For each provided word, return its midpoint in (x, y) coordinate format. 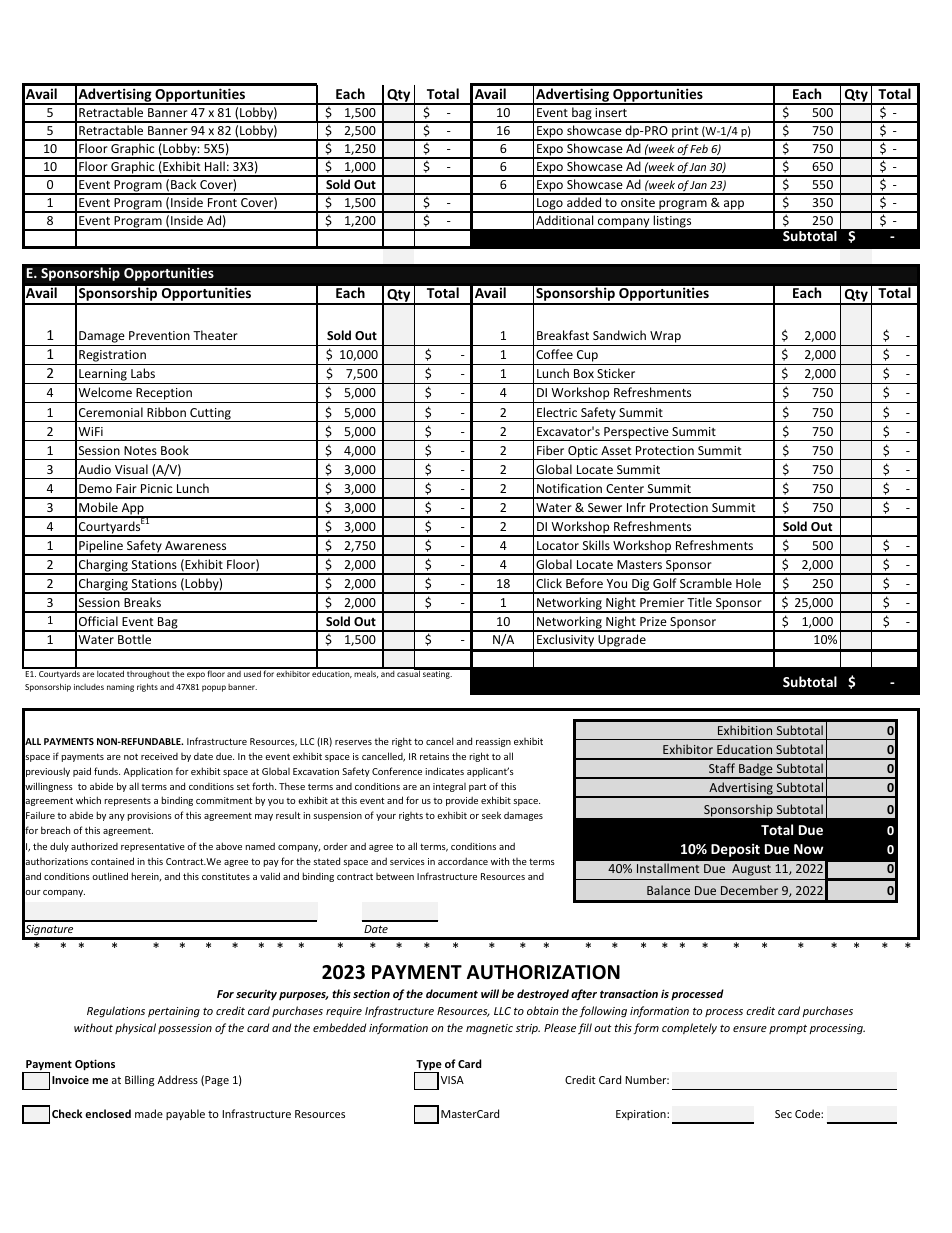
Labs (143, 373)
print (685, 133)
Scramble (706, 583)
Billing (139, 1081)
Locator (558, 545)
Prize (653, 621)
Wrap (665, 338)
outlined (110, 876)
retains (434, 756)
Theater (215, 335)
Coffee (554, 354)
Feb (699, 148)
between (395, 876)
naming (120, 688)
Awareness (195, 545)
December (749, 890)
